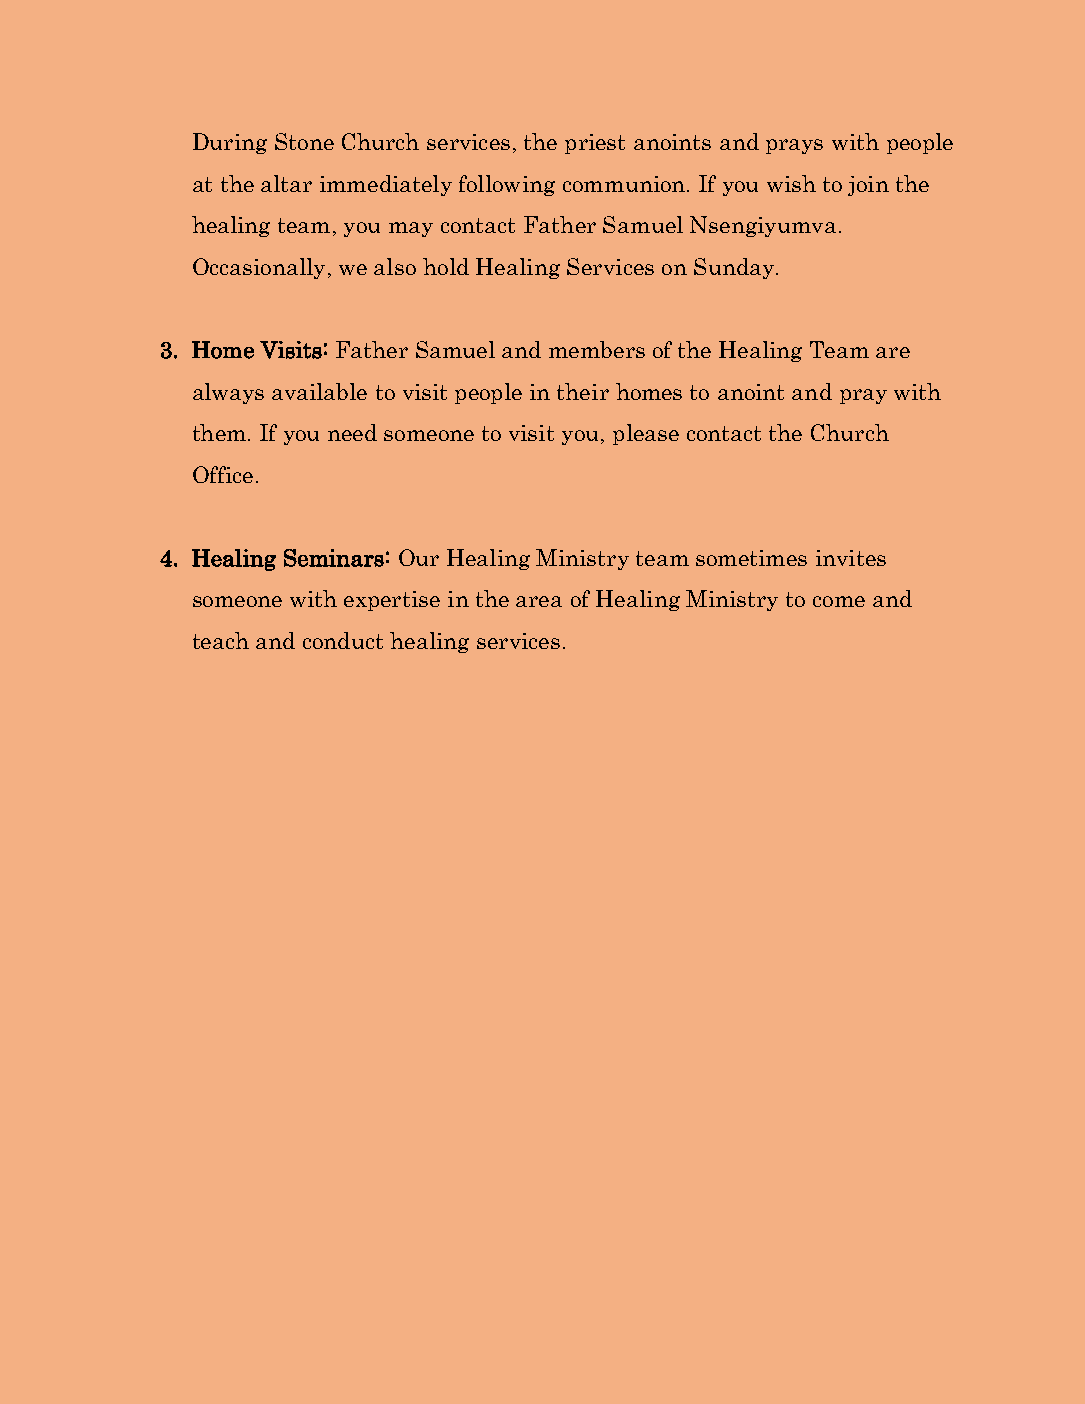 This page has width=1085, height=1404. Describe the element at coordinates (319, 391) in the page. I see `available` at that location.
